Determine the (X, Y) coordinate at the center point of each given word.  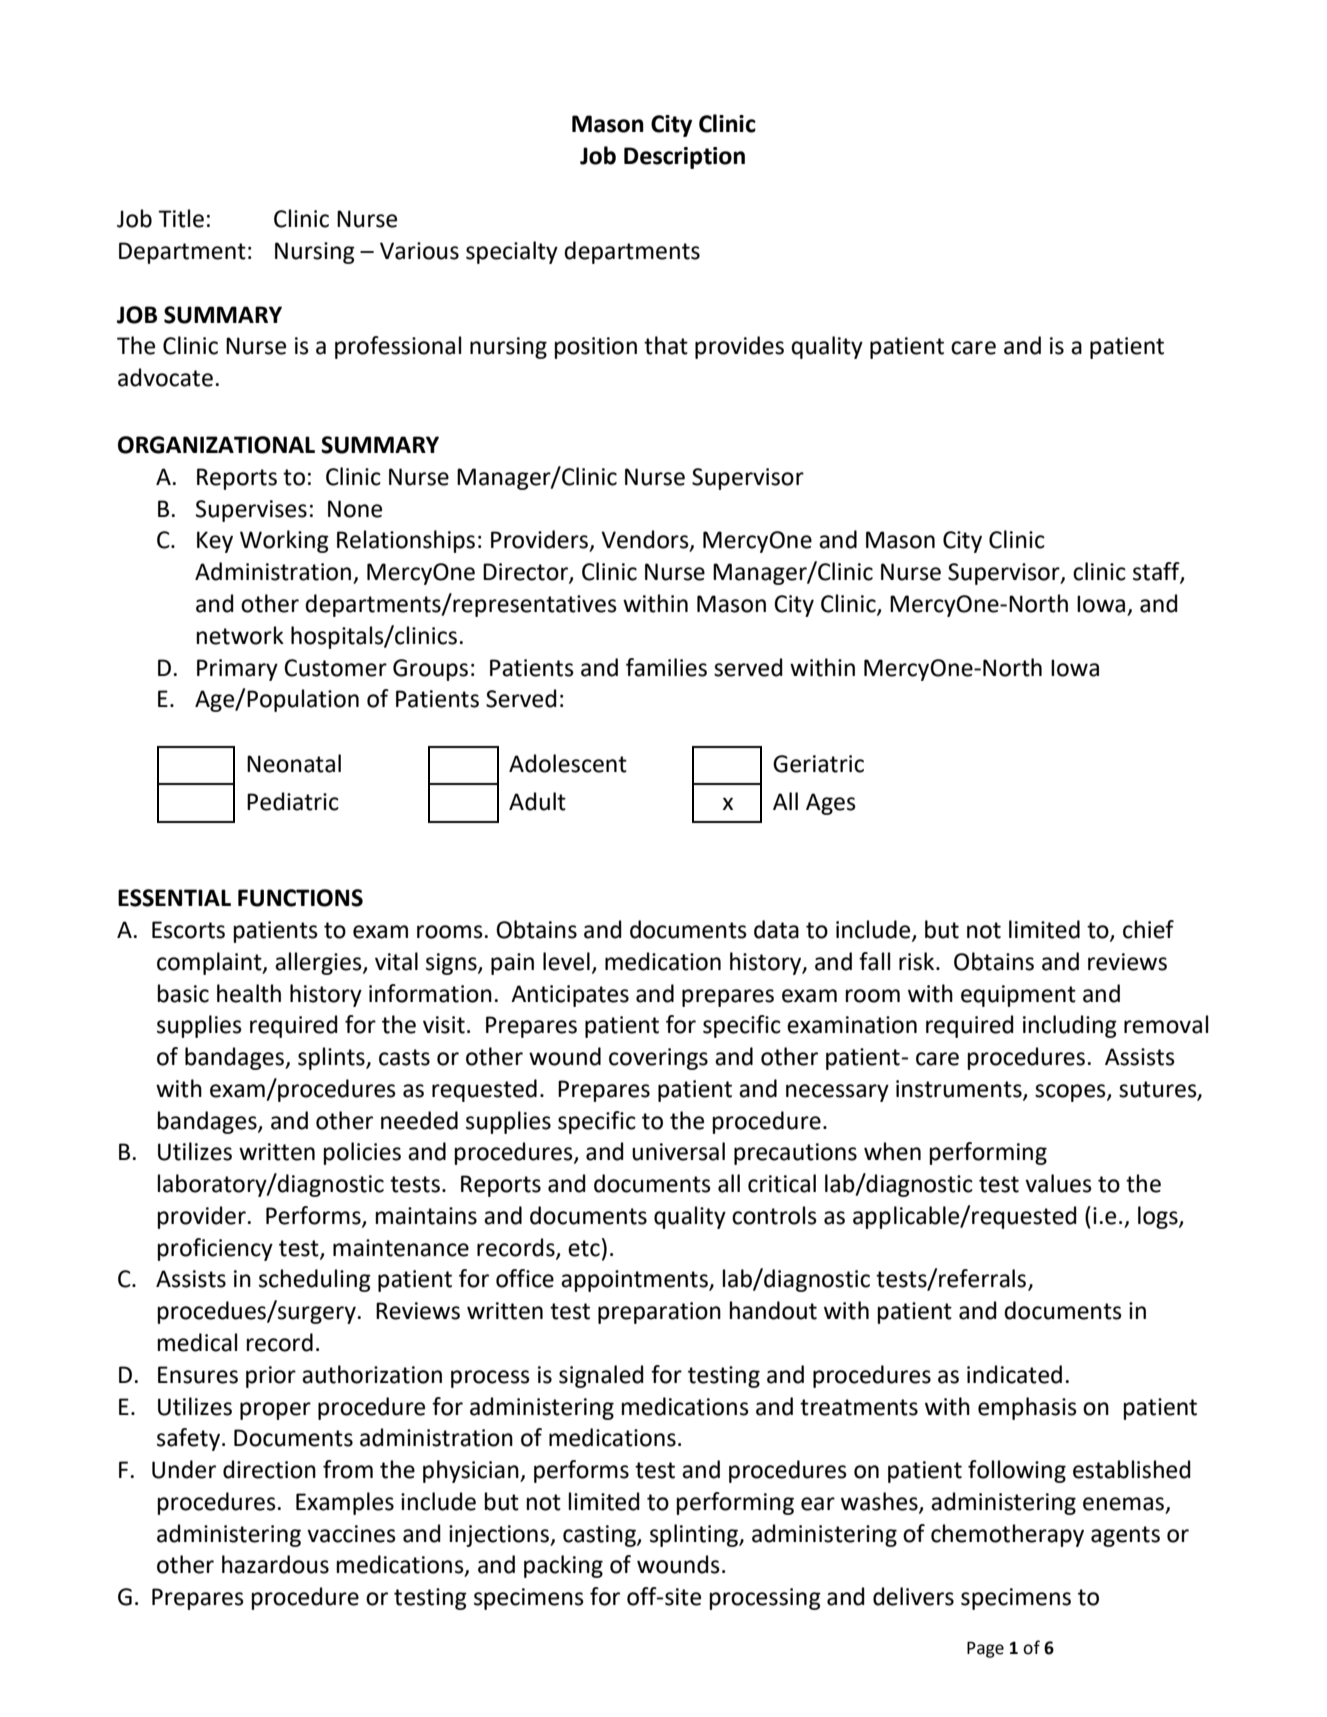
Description (684, 158)
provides (739, 347)
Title (181, 218)
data (776, 929)
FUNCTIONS (300, 898)
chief (1148, 929)
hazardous (275, 1564)
